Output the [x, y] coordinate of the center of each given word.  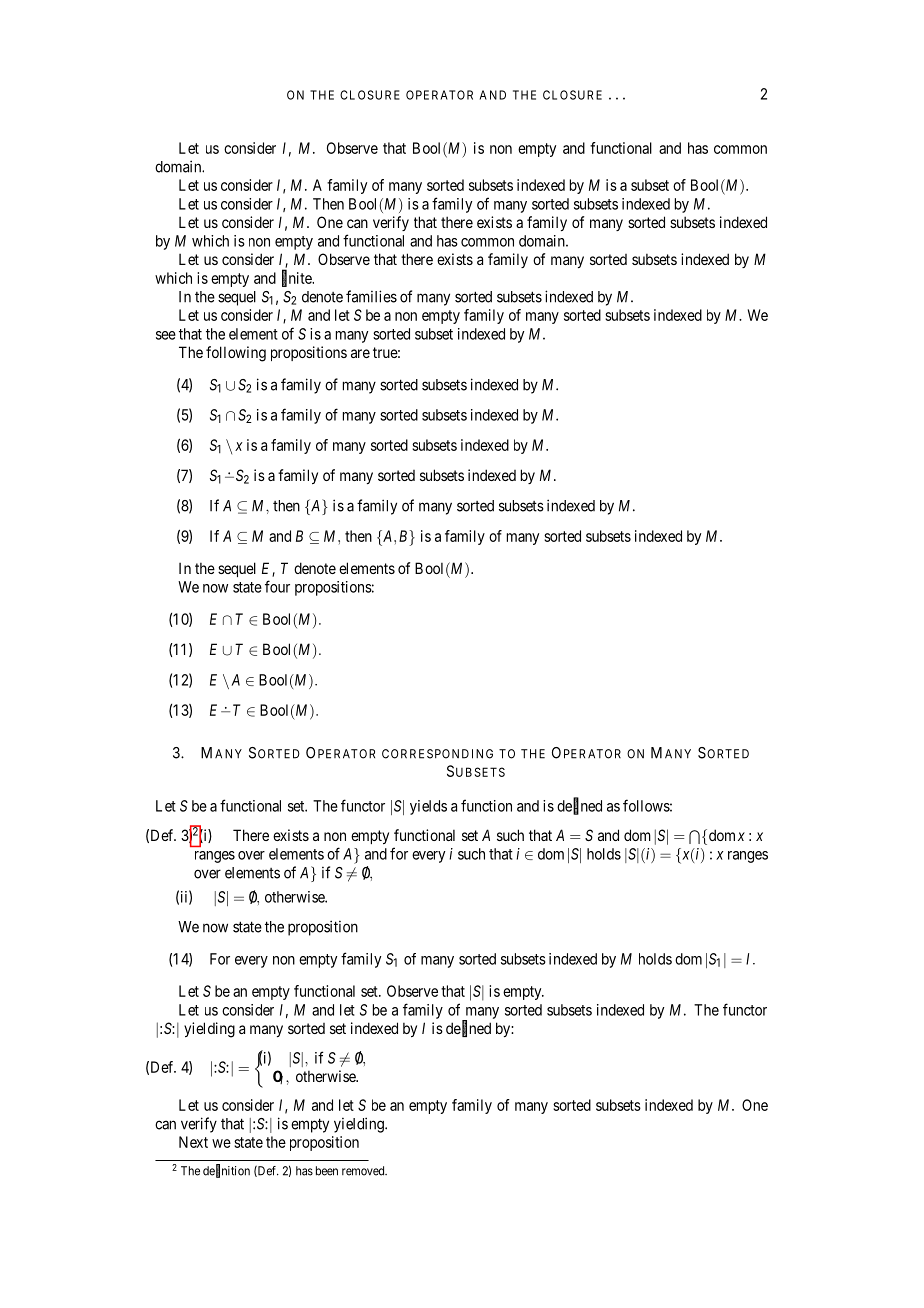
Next [193, 1142]
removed [364, 1171]
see [166, 335]
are [360, 353]
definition [226, 1171]
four [277, 586]
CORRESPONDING [437, 754]
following [236, 354]
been [327, 1171]
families [371, 296]
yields [428, 807]
